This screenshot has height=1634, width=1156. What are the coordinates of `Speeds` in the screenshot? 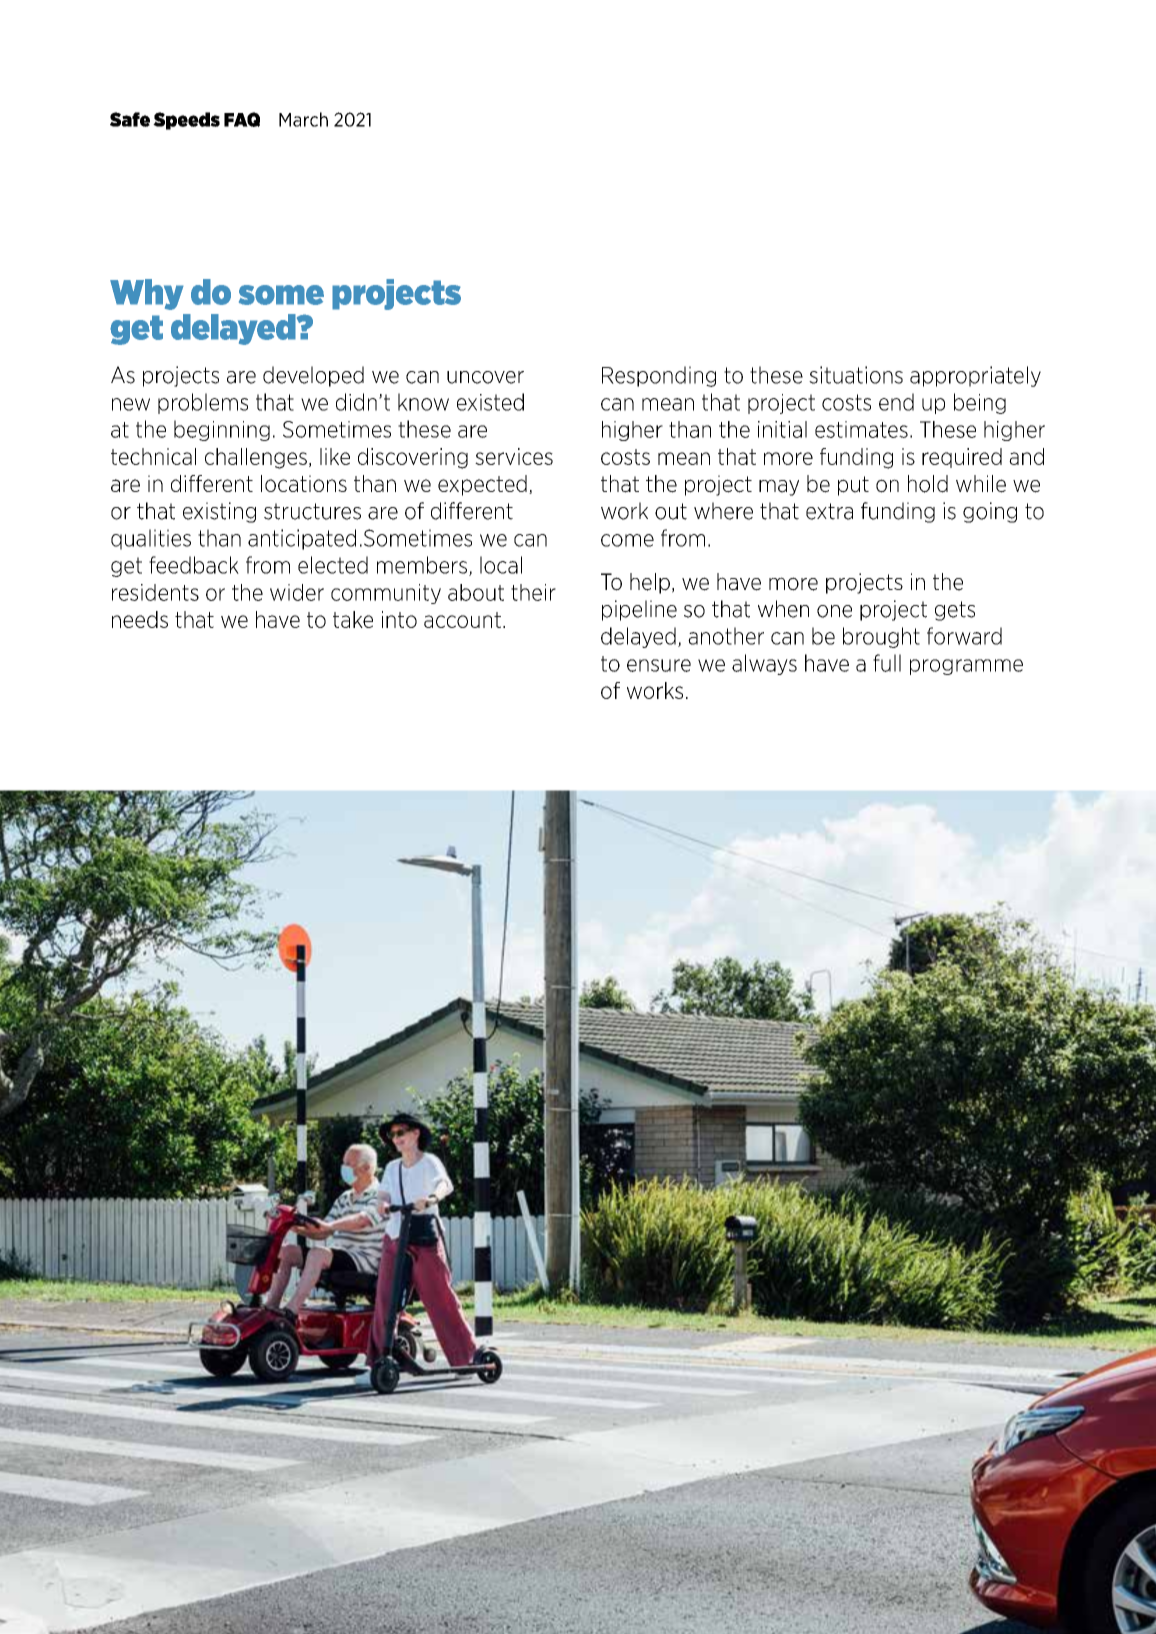 It's located at (186, 121).
